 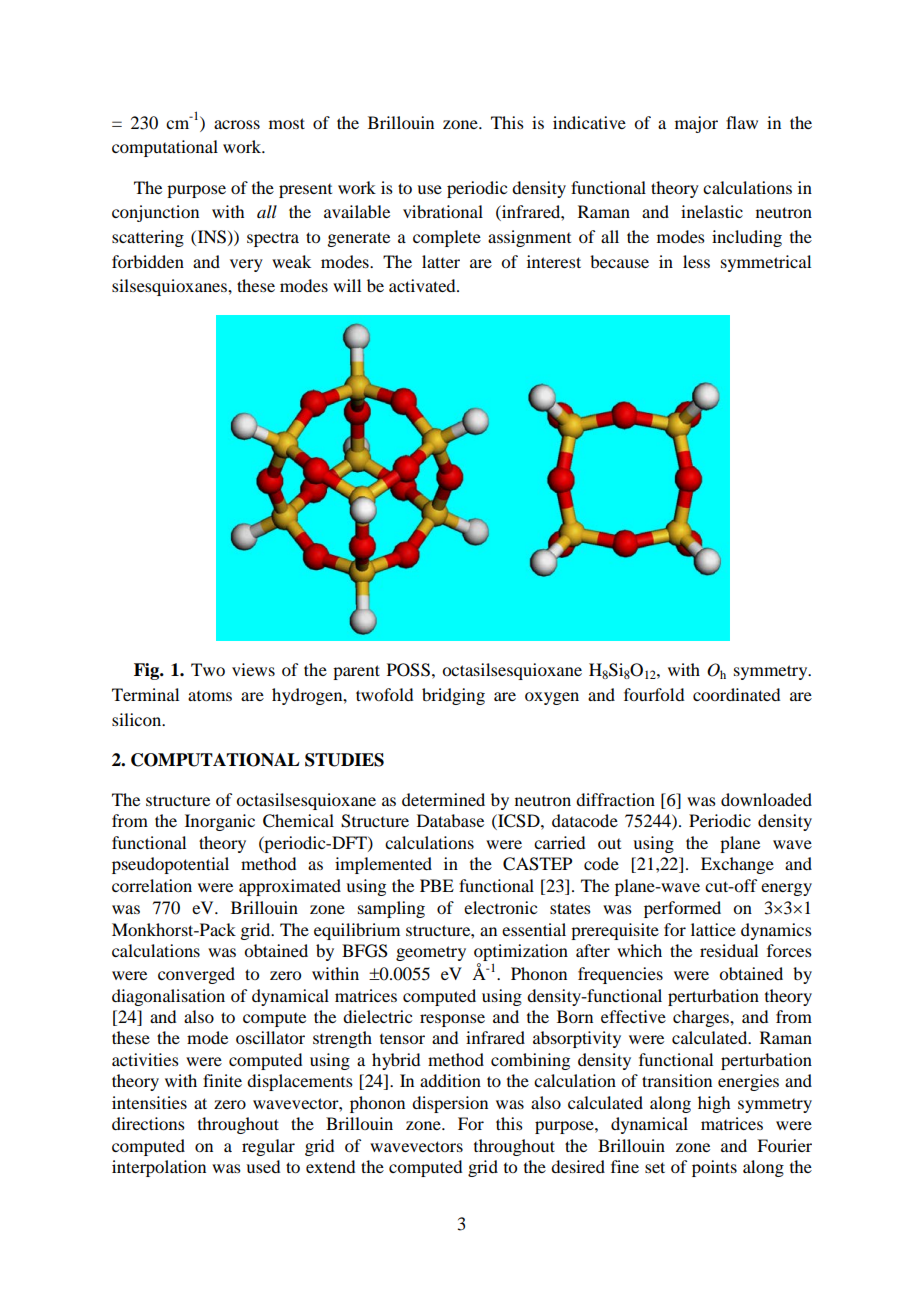 I want to click on POSS, so click(x=408, y=670).
